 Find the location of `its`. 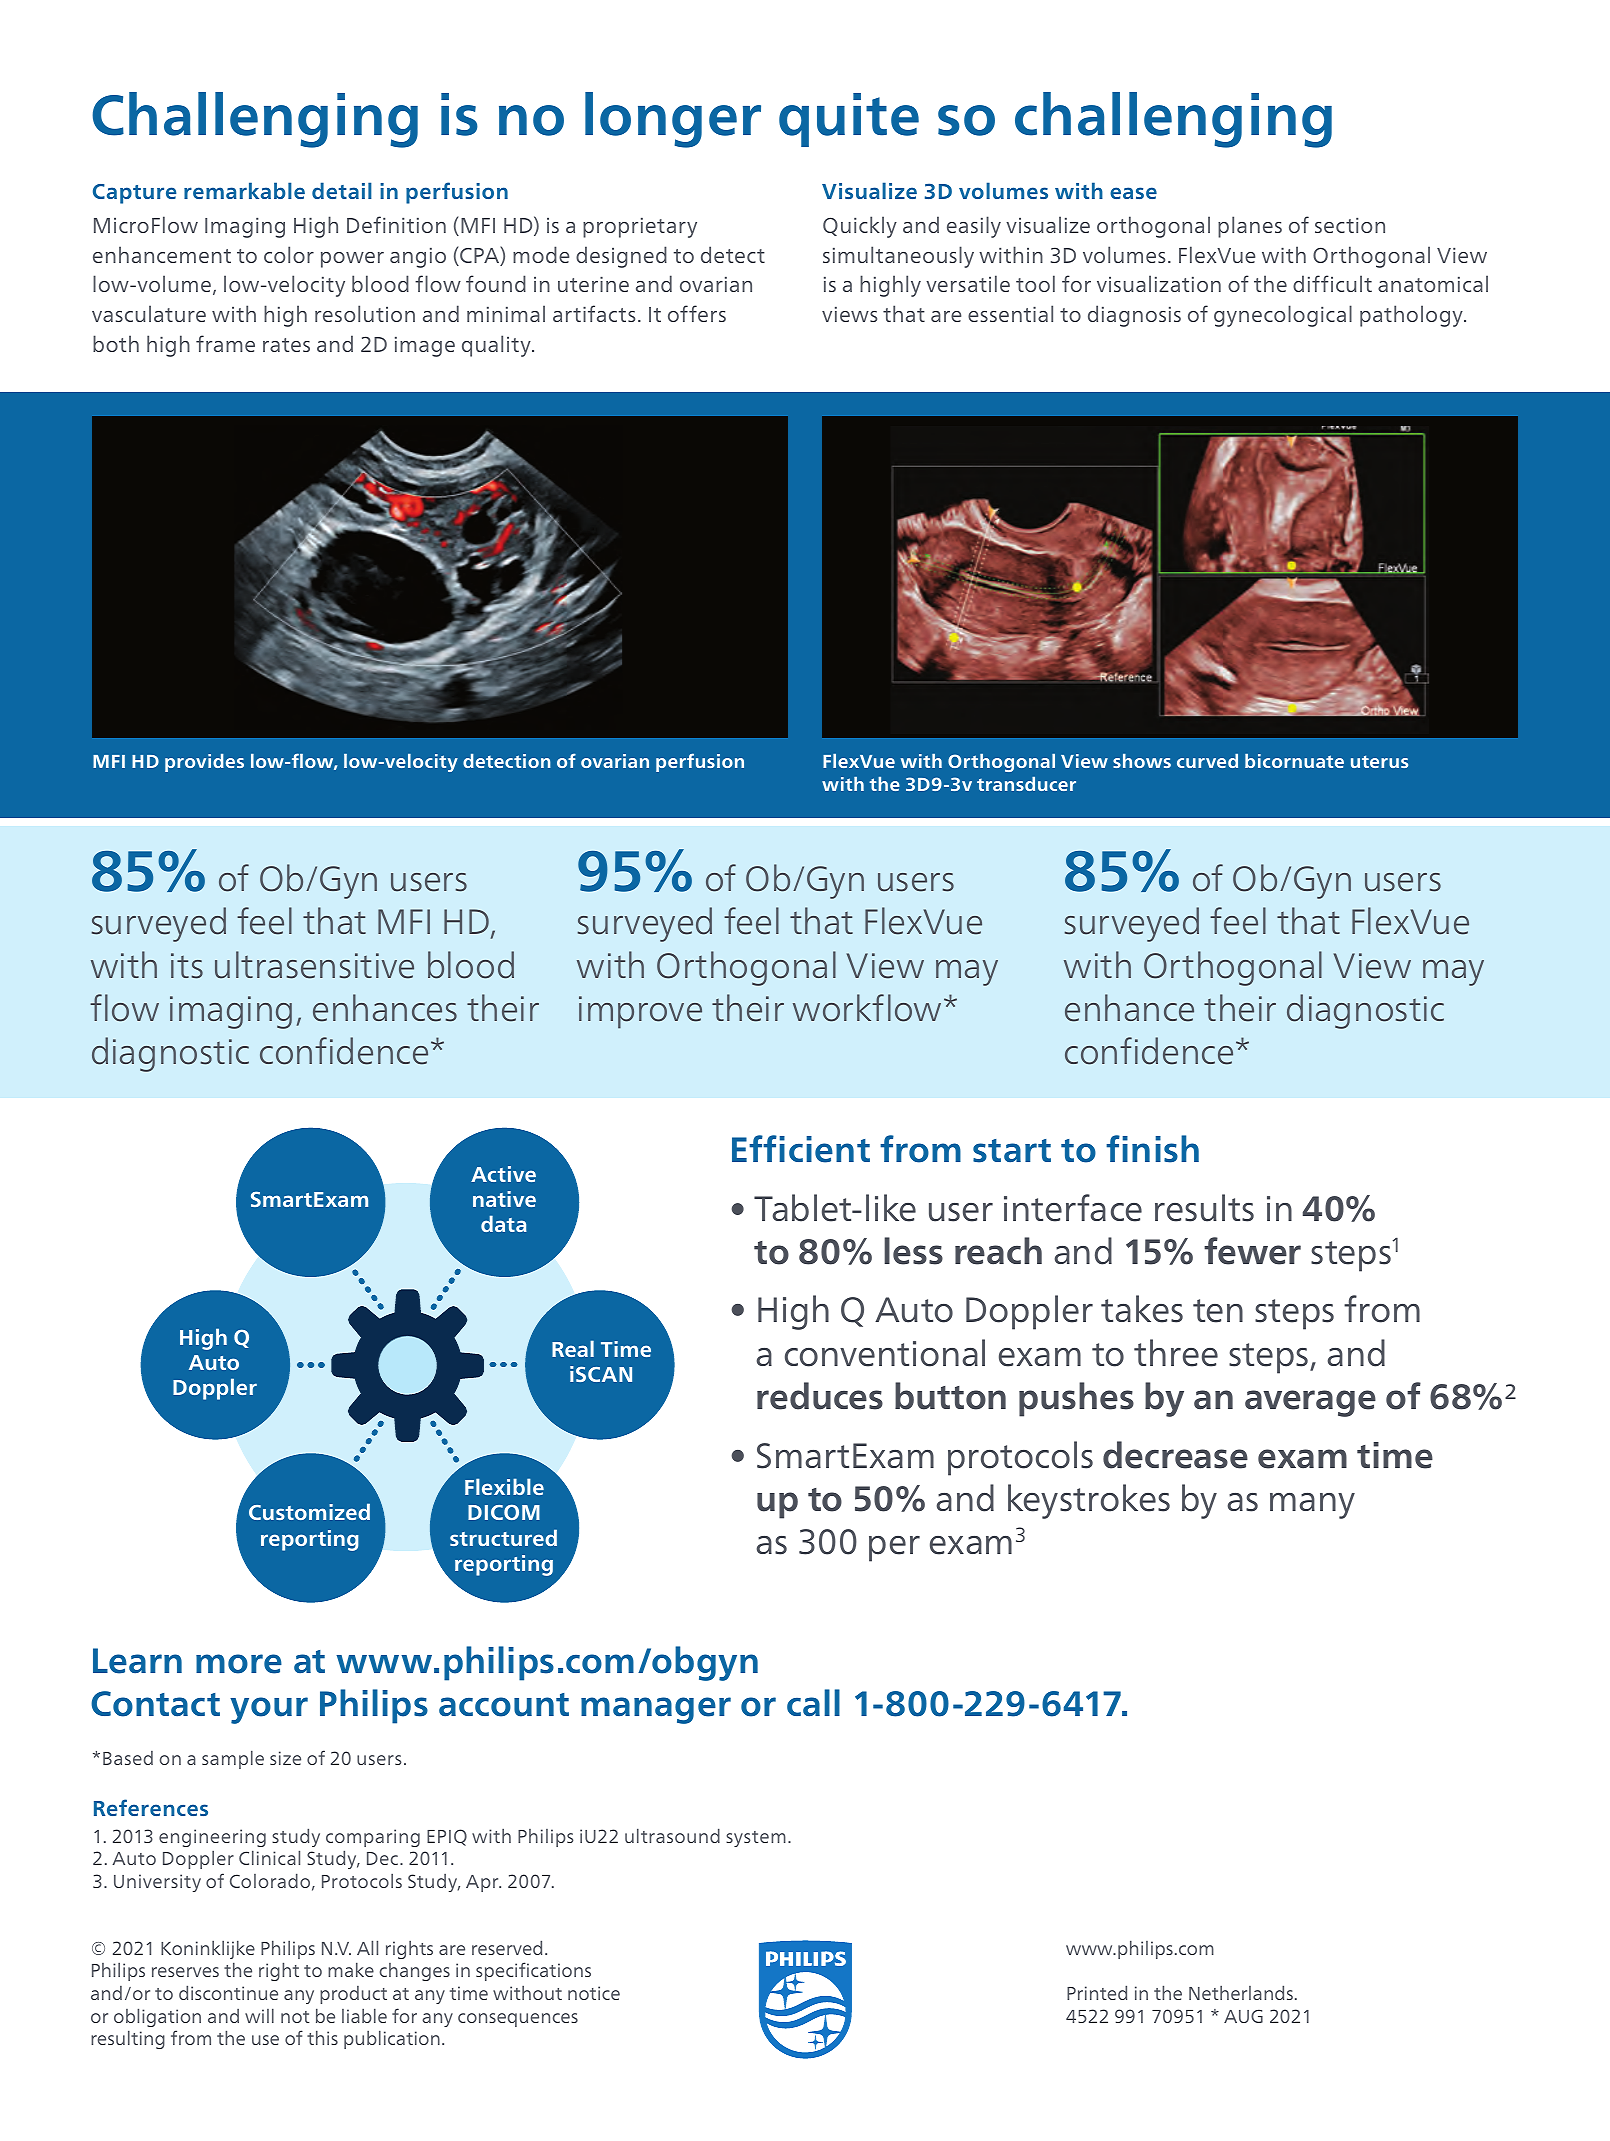

its is located at coordinates (187, 966).
